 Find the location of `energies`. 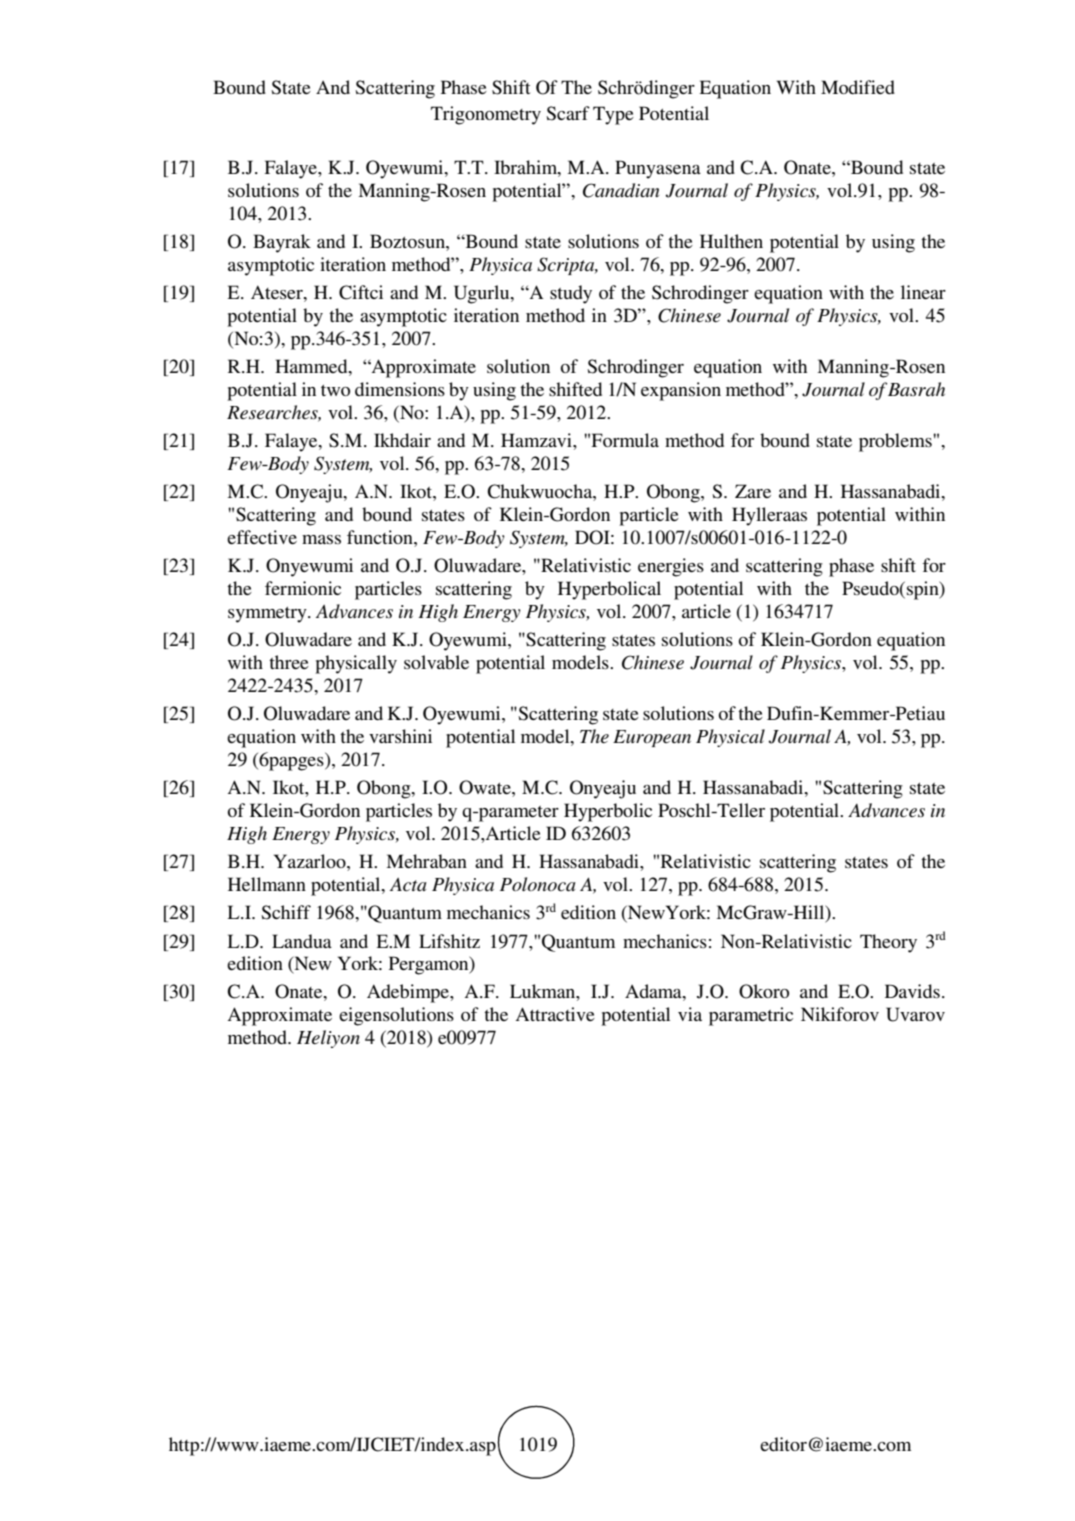

energies is located at coordinates (671, 567).
